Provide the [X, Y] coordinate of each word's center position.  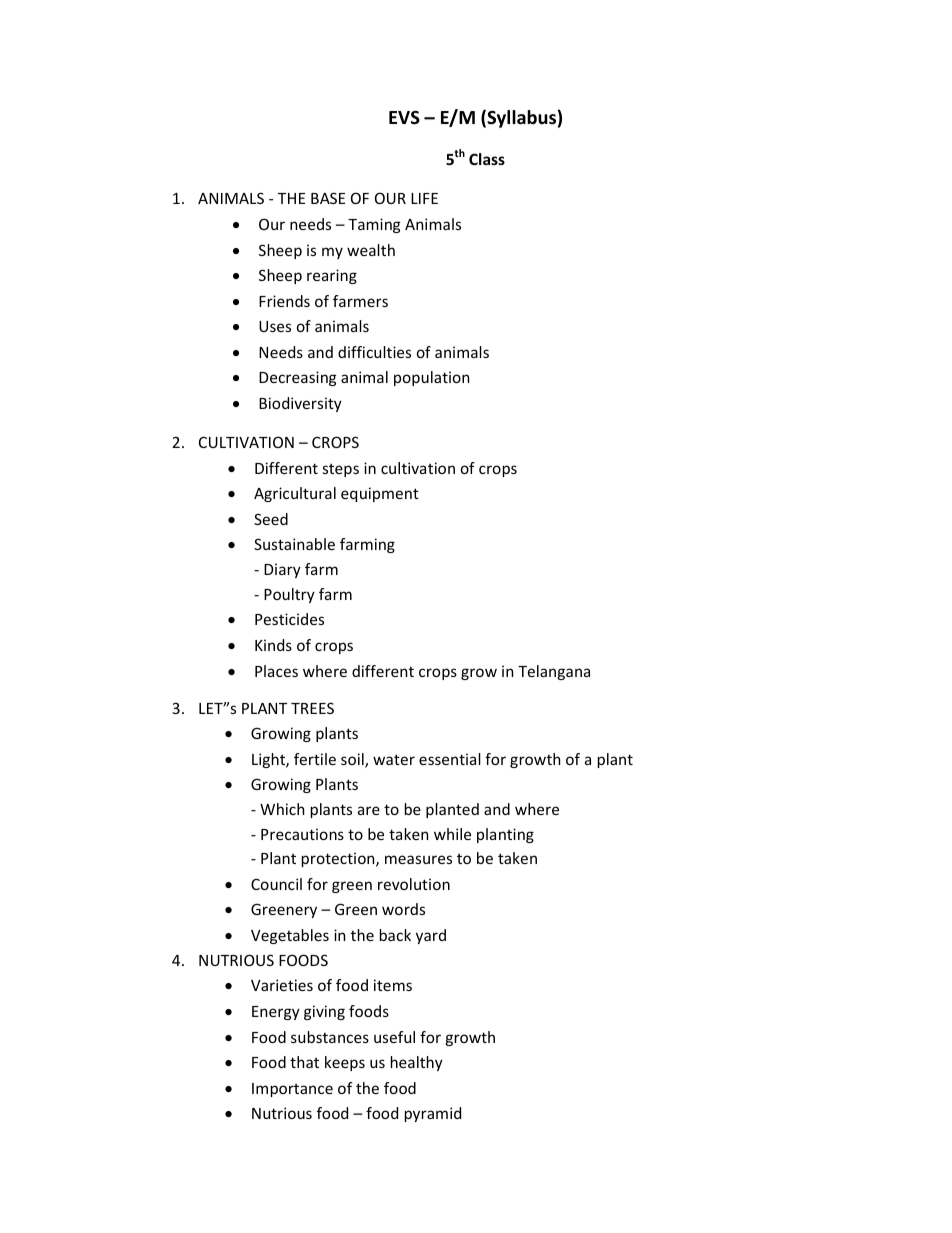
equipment [380, 494]
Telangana [554, 672]
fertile [315, 759]
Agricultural [295, 494]
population [431, 378]
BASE [328, 198]
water [394, 759]
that [304, 1062]
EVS [404, 118]
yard [431, 936]
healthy [417, 1063]
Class [487, 159]
